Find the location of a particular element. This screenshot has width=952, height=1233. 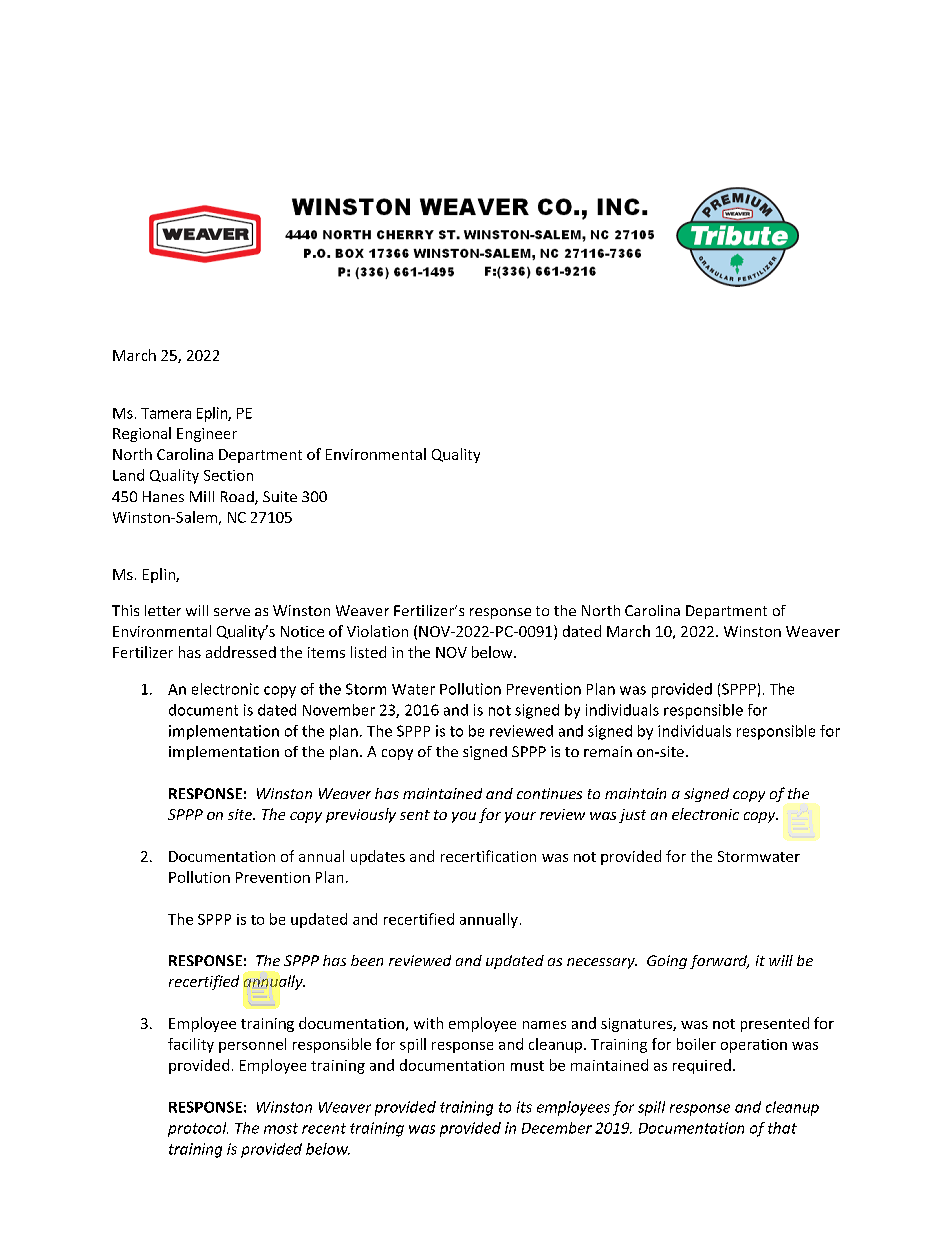

Engineer is located at coordinates (207, 435).
